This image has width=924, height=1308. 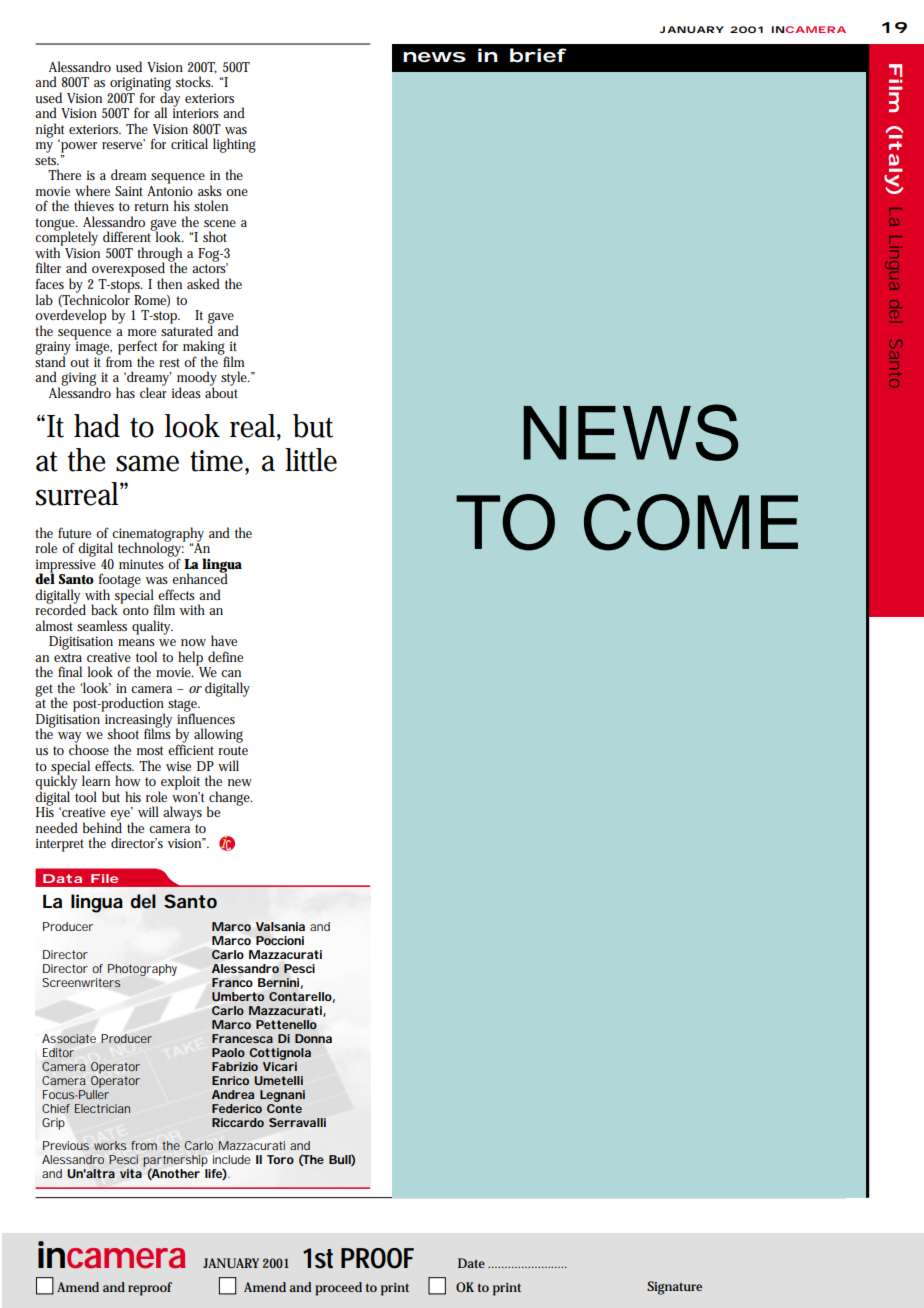 What do you see at coordinates (231, 673) in the image?
I see `can` at bounding box center [231, 673].
